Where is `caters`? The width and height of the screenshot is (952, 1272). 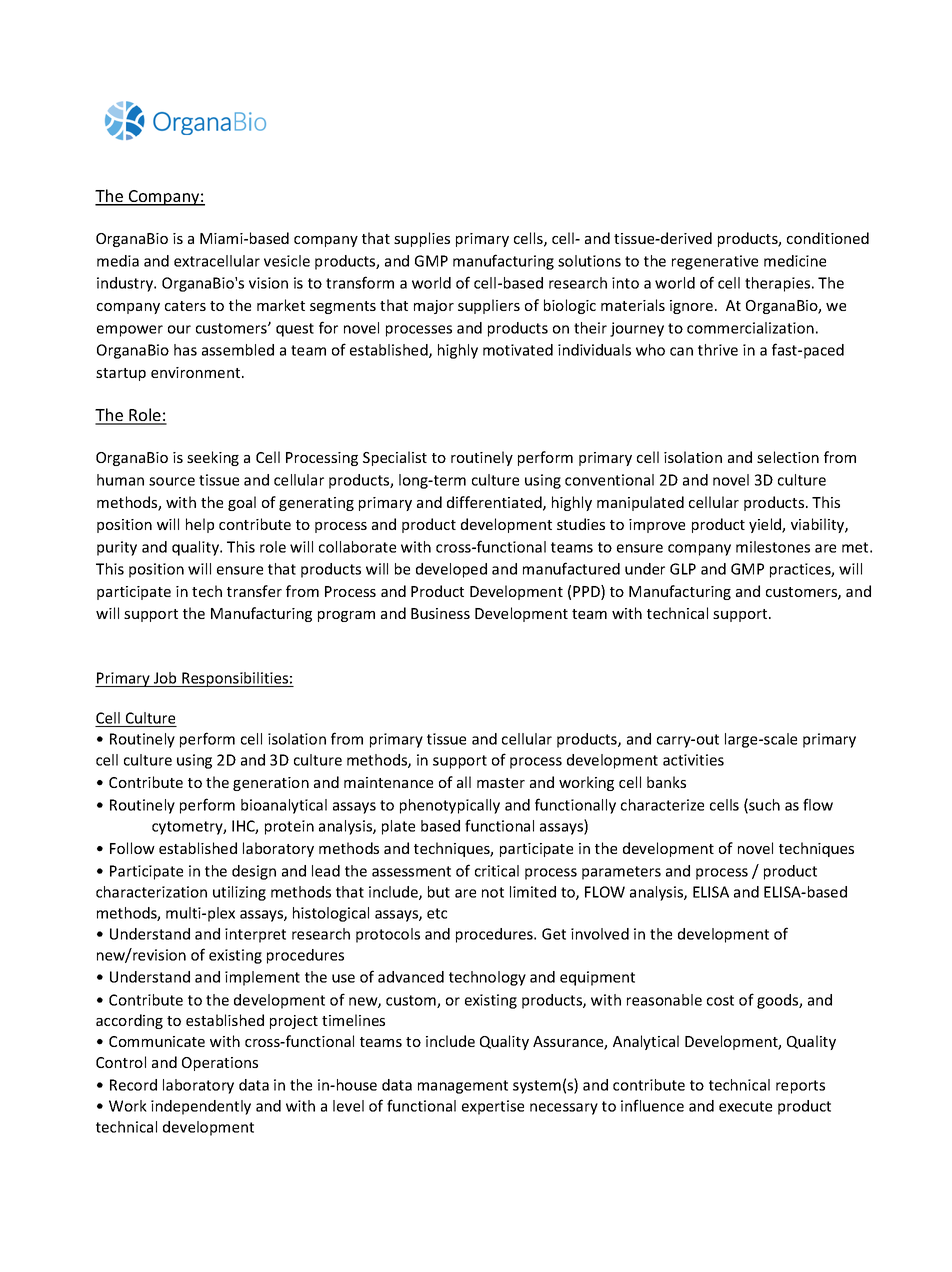
caters is located at coordinates (185, 306).
